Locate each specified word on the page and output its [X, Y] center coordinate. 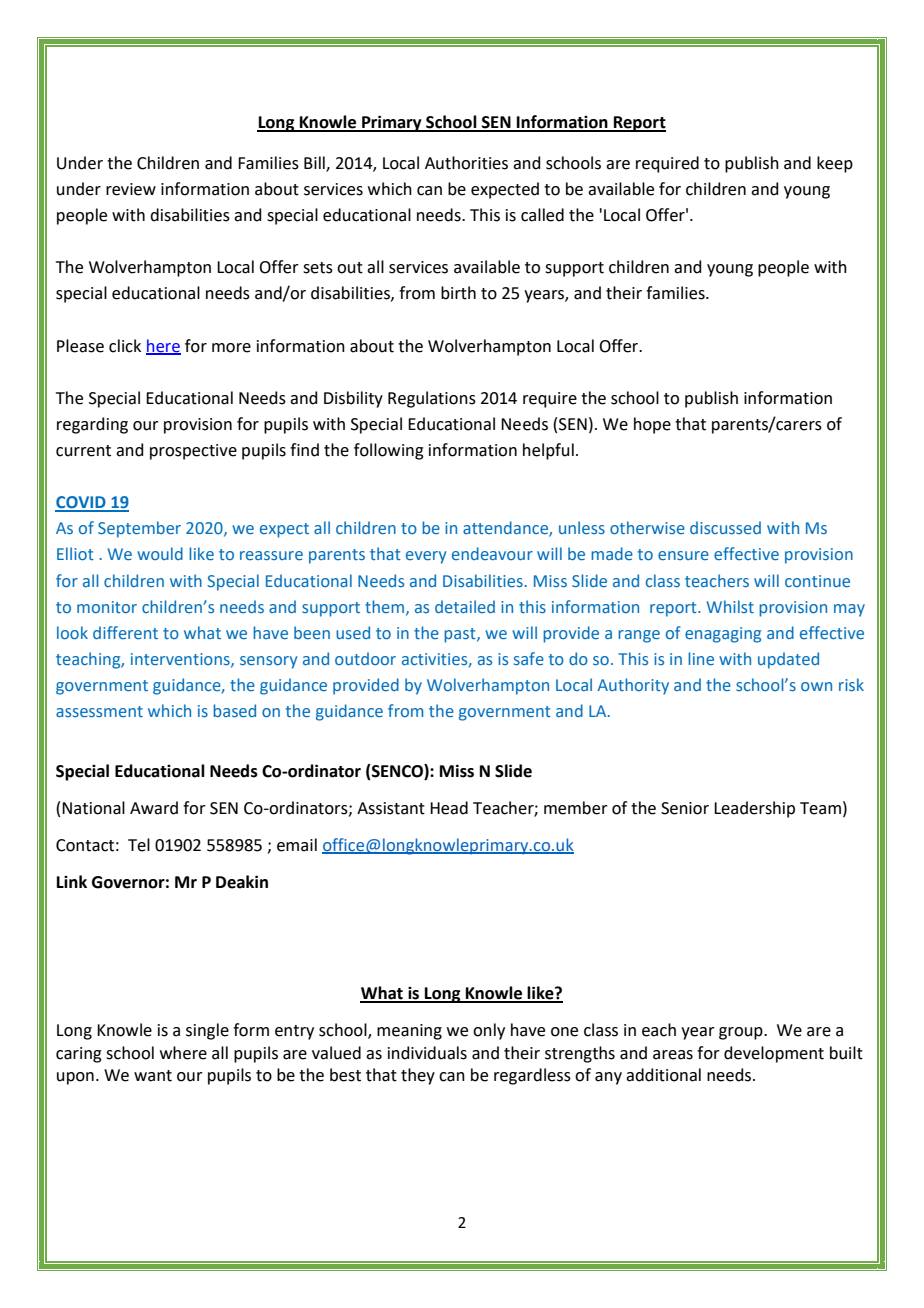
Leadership [754, 809]
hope [652, 425]
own [816, 686]
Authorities [466, 163]
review [131, 189]
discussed [725, 527]
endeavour [492, 553]
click [125, 346]
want [153, 1076]
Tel [139, 845]
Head [449, 808]
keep [835, 164]
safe [529, 658]
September [139, 529]
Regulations [432, 399]
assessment [99, 711]
